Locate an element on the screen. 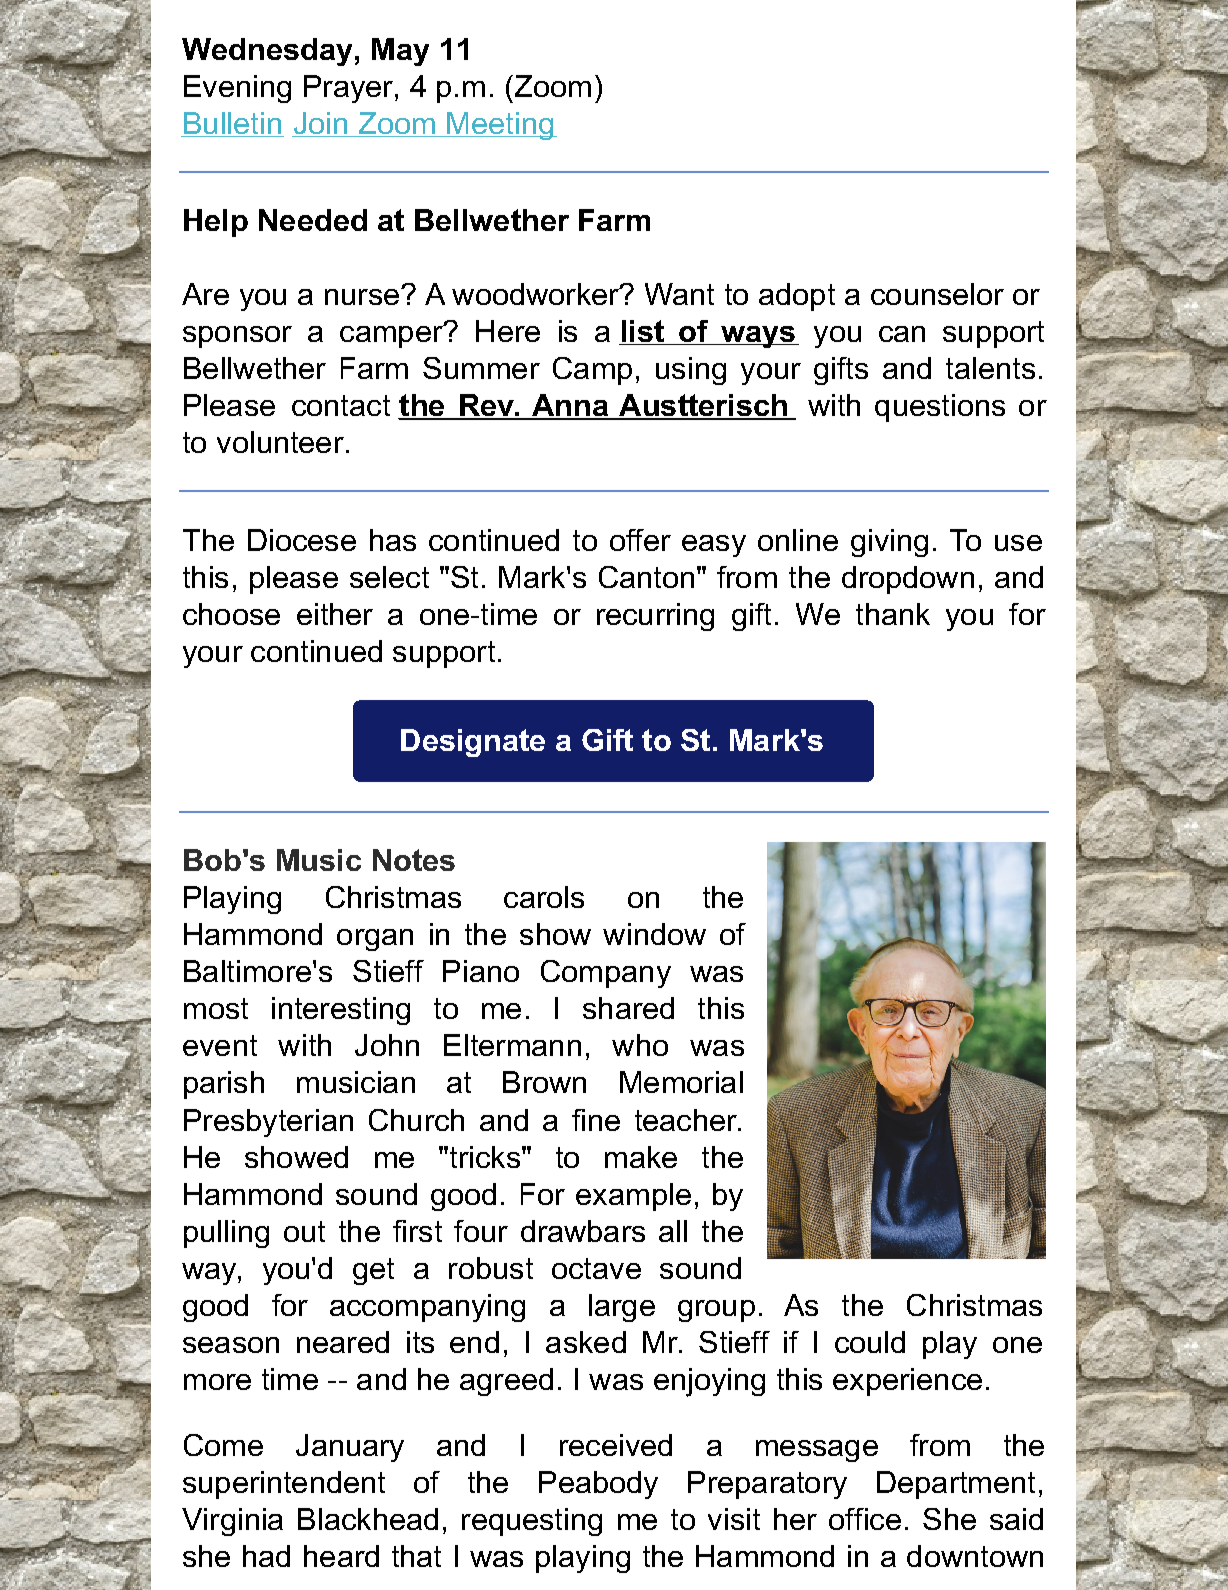  superintendent is located at coordinates (284, 1485).
